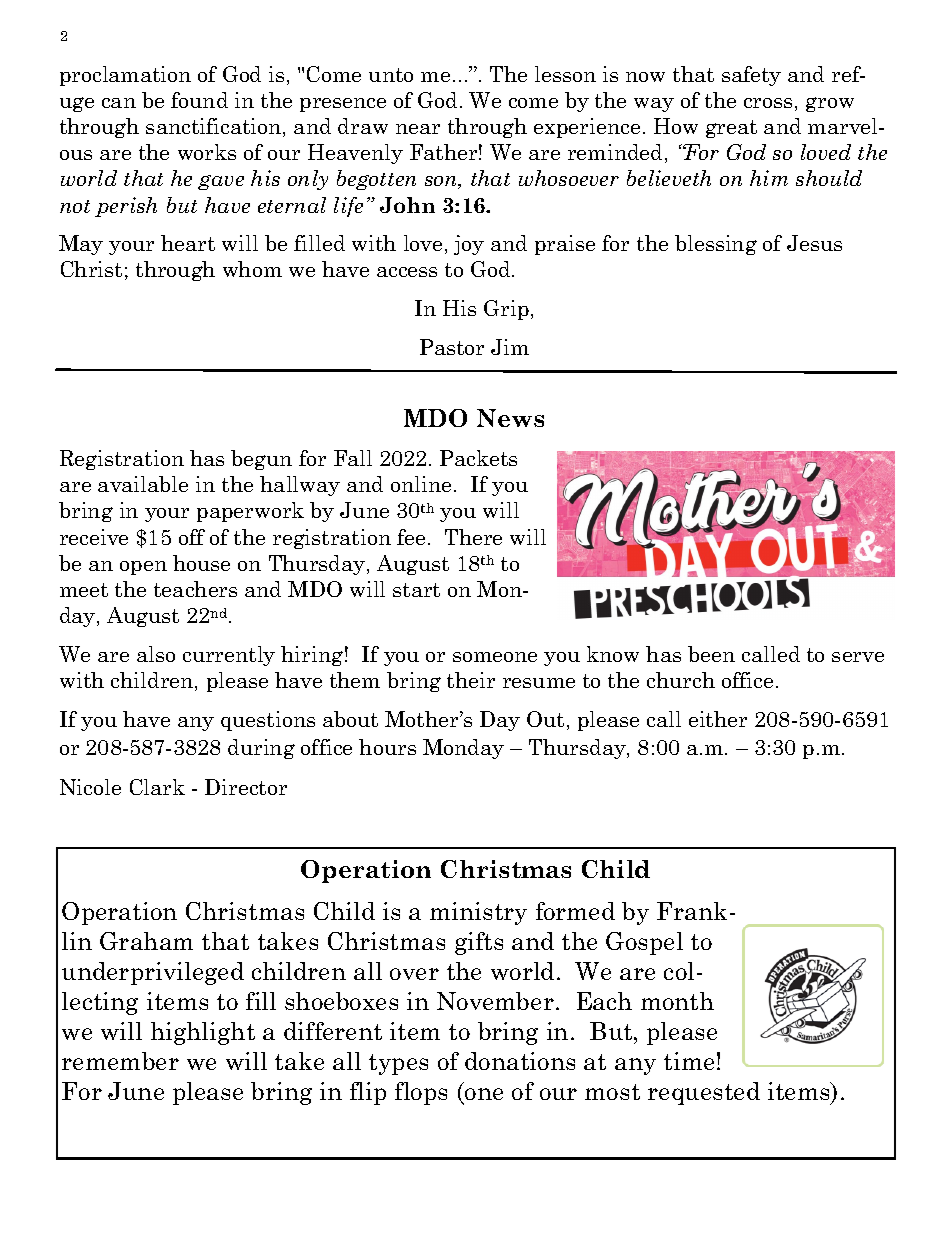 This screenshot has width=952, height=1233. What do you see at coordinates (716, 245) in the screenshot?
I see `blessing` at bounding box center [716, 245].
